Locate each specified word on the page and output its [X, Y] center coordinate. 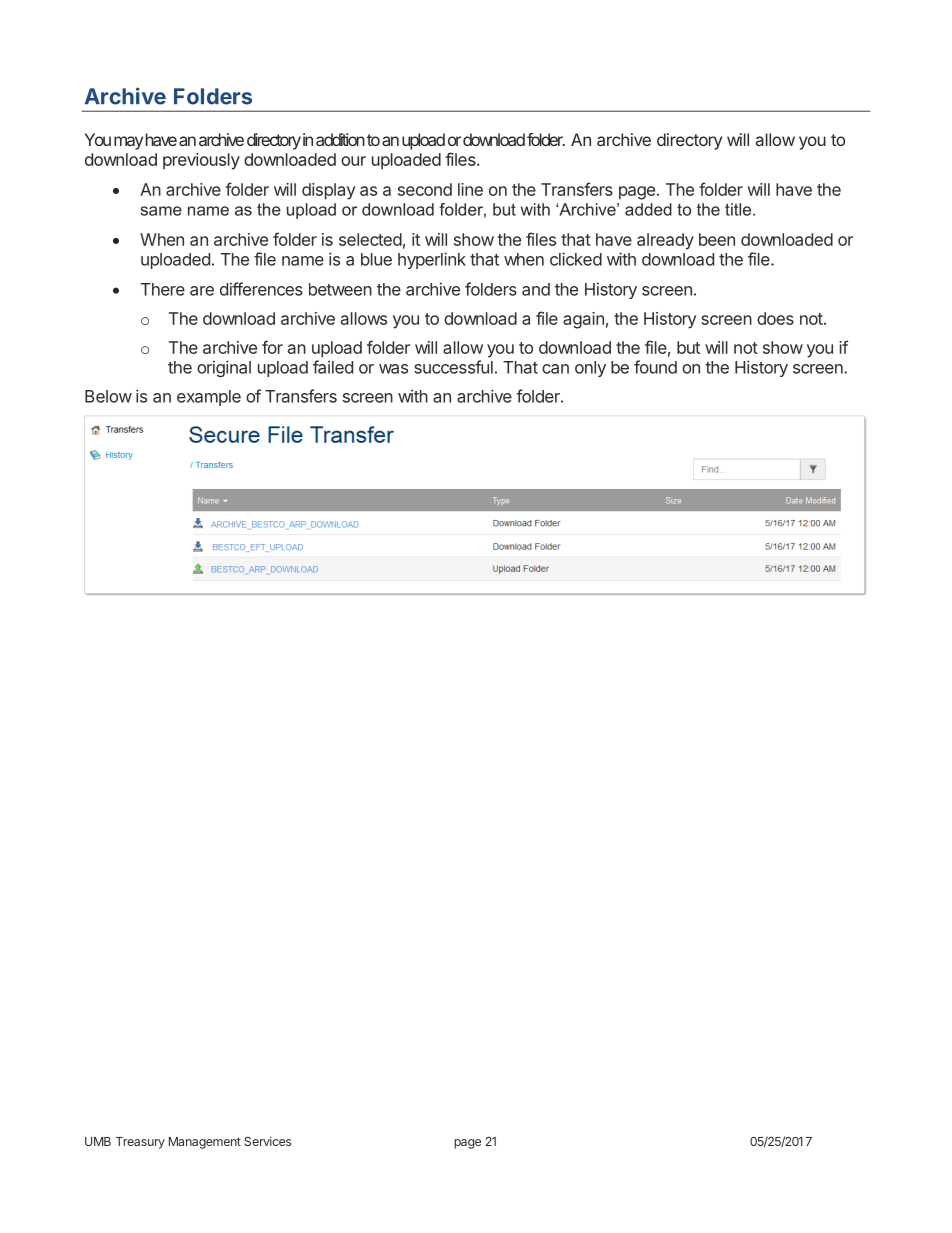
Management [205, 1143]
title [739, 209]
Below [108, 396]
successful [453, 367]
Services [267, 1141]
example [209, 398]
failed [333, 367]
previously [201, 161]
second [425, 189]
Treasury [140, 1143]
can [555, 369]
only [590, 369]
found [655, 367]
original [224, 368]
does [775, 318]
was [393, 369]
